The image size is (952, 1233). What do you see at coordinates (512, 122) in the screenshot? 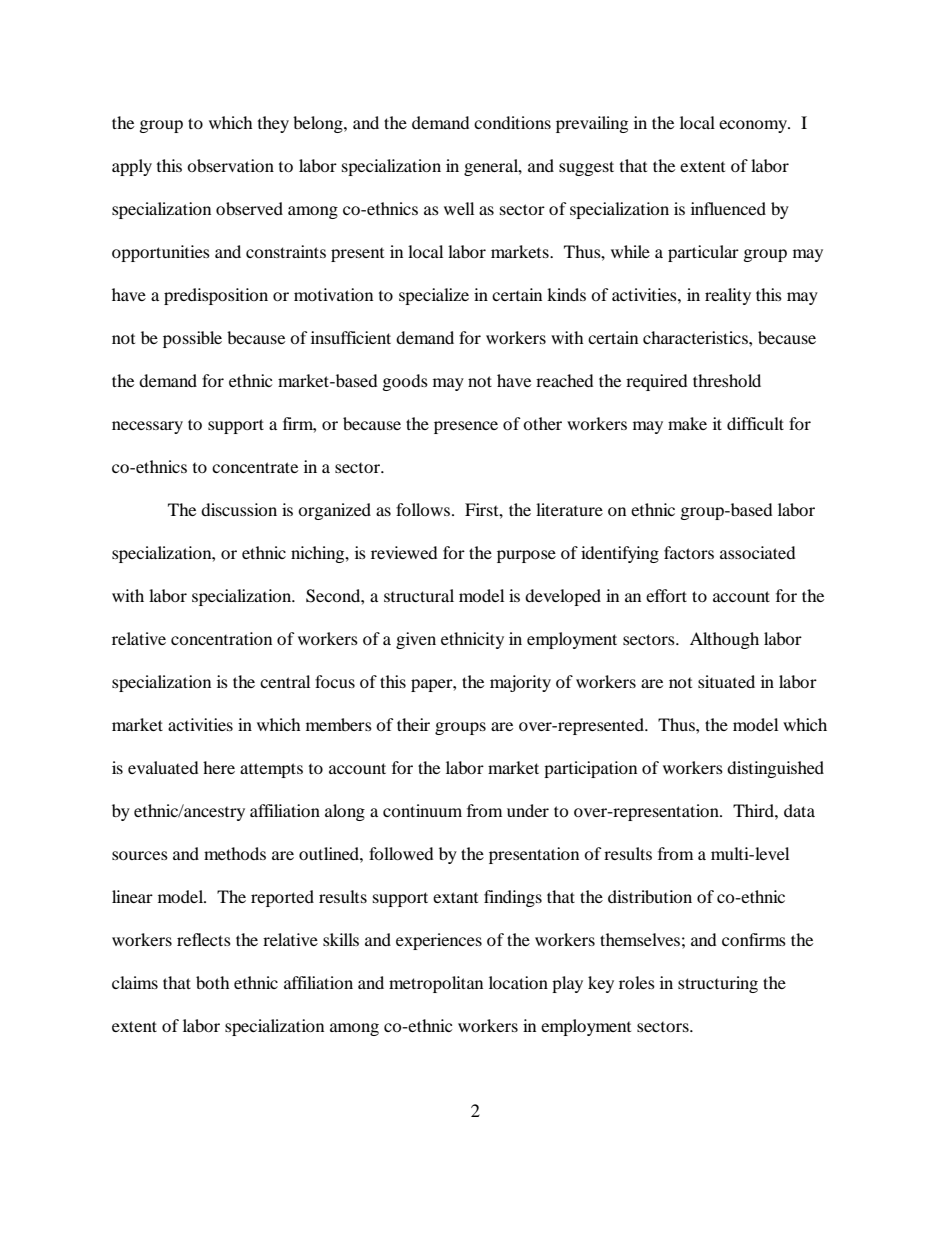
I see `conditions` at bounding box center [512, 122].
